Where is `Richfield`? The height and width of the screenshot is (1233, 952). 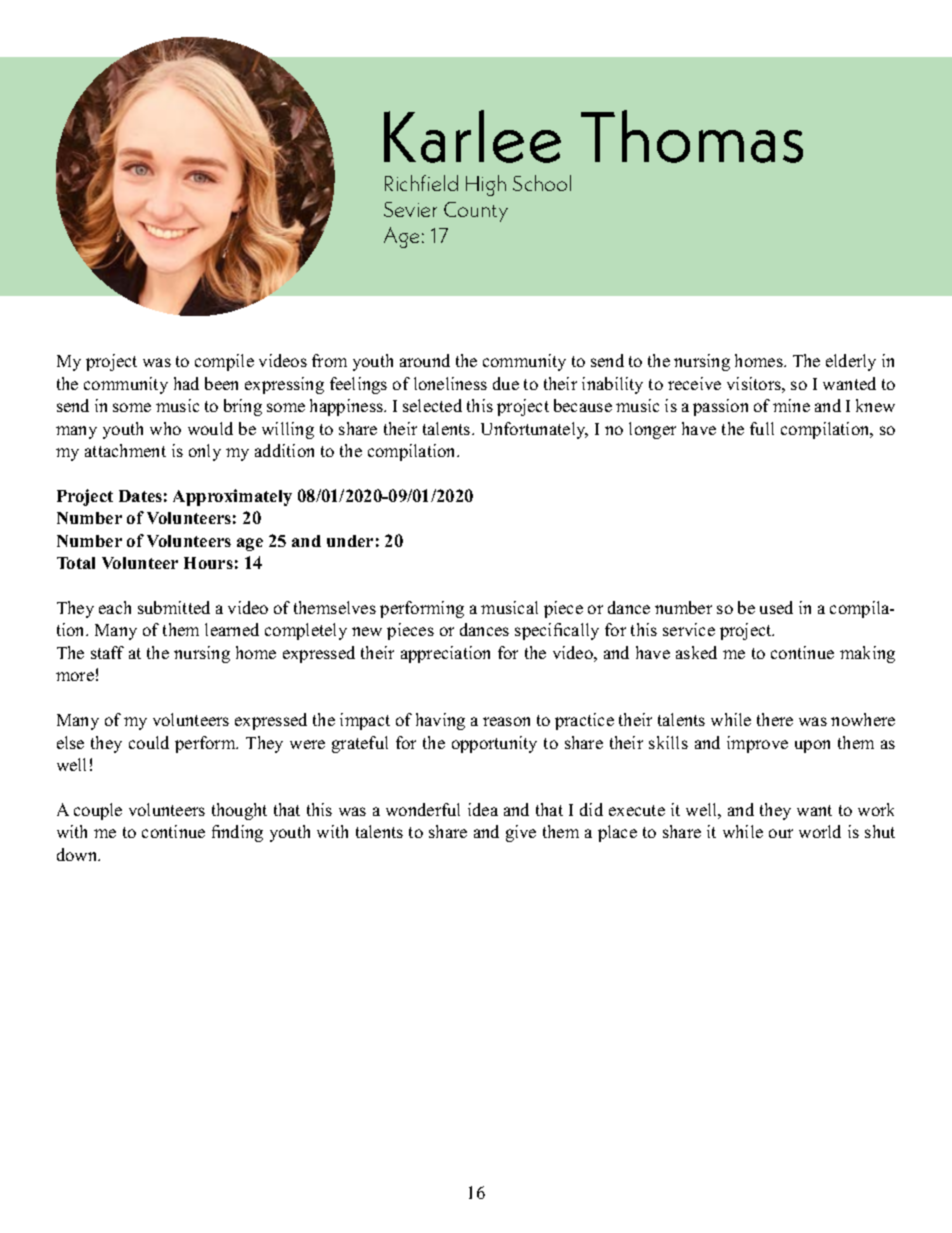
Richfield is located at coordinates (421, 183).
